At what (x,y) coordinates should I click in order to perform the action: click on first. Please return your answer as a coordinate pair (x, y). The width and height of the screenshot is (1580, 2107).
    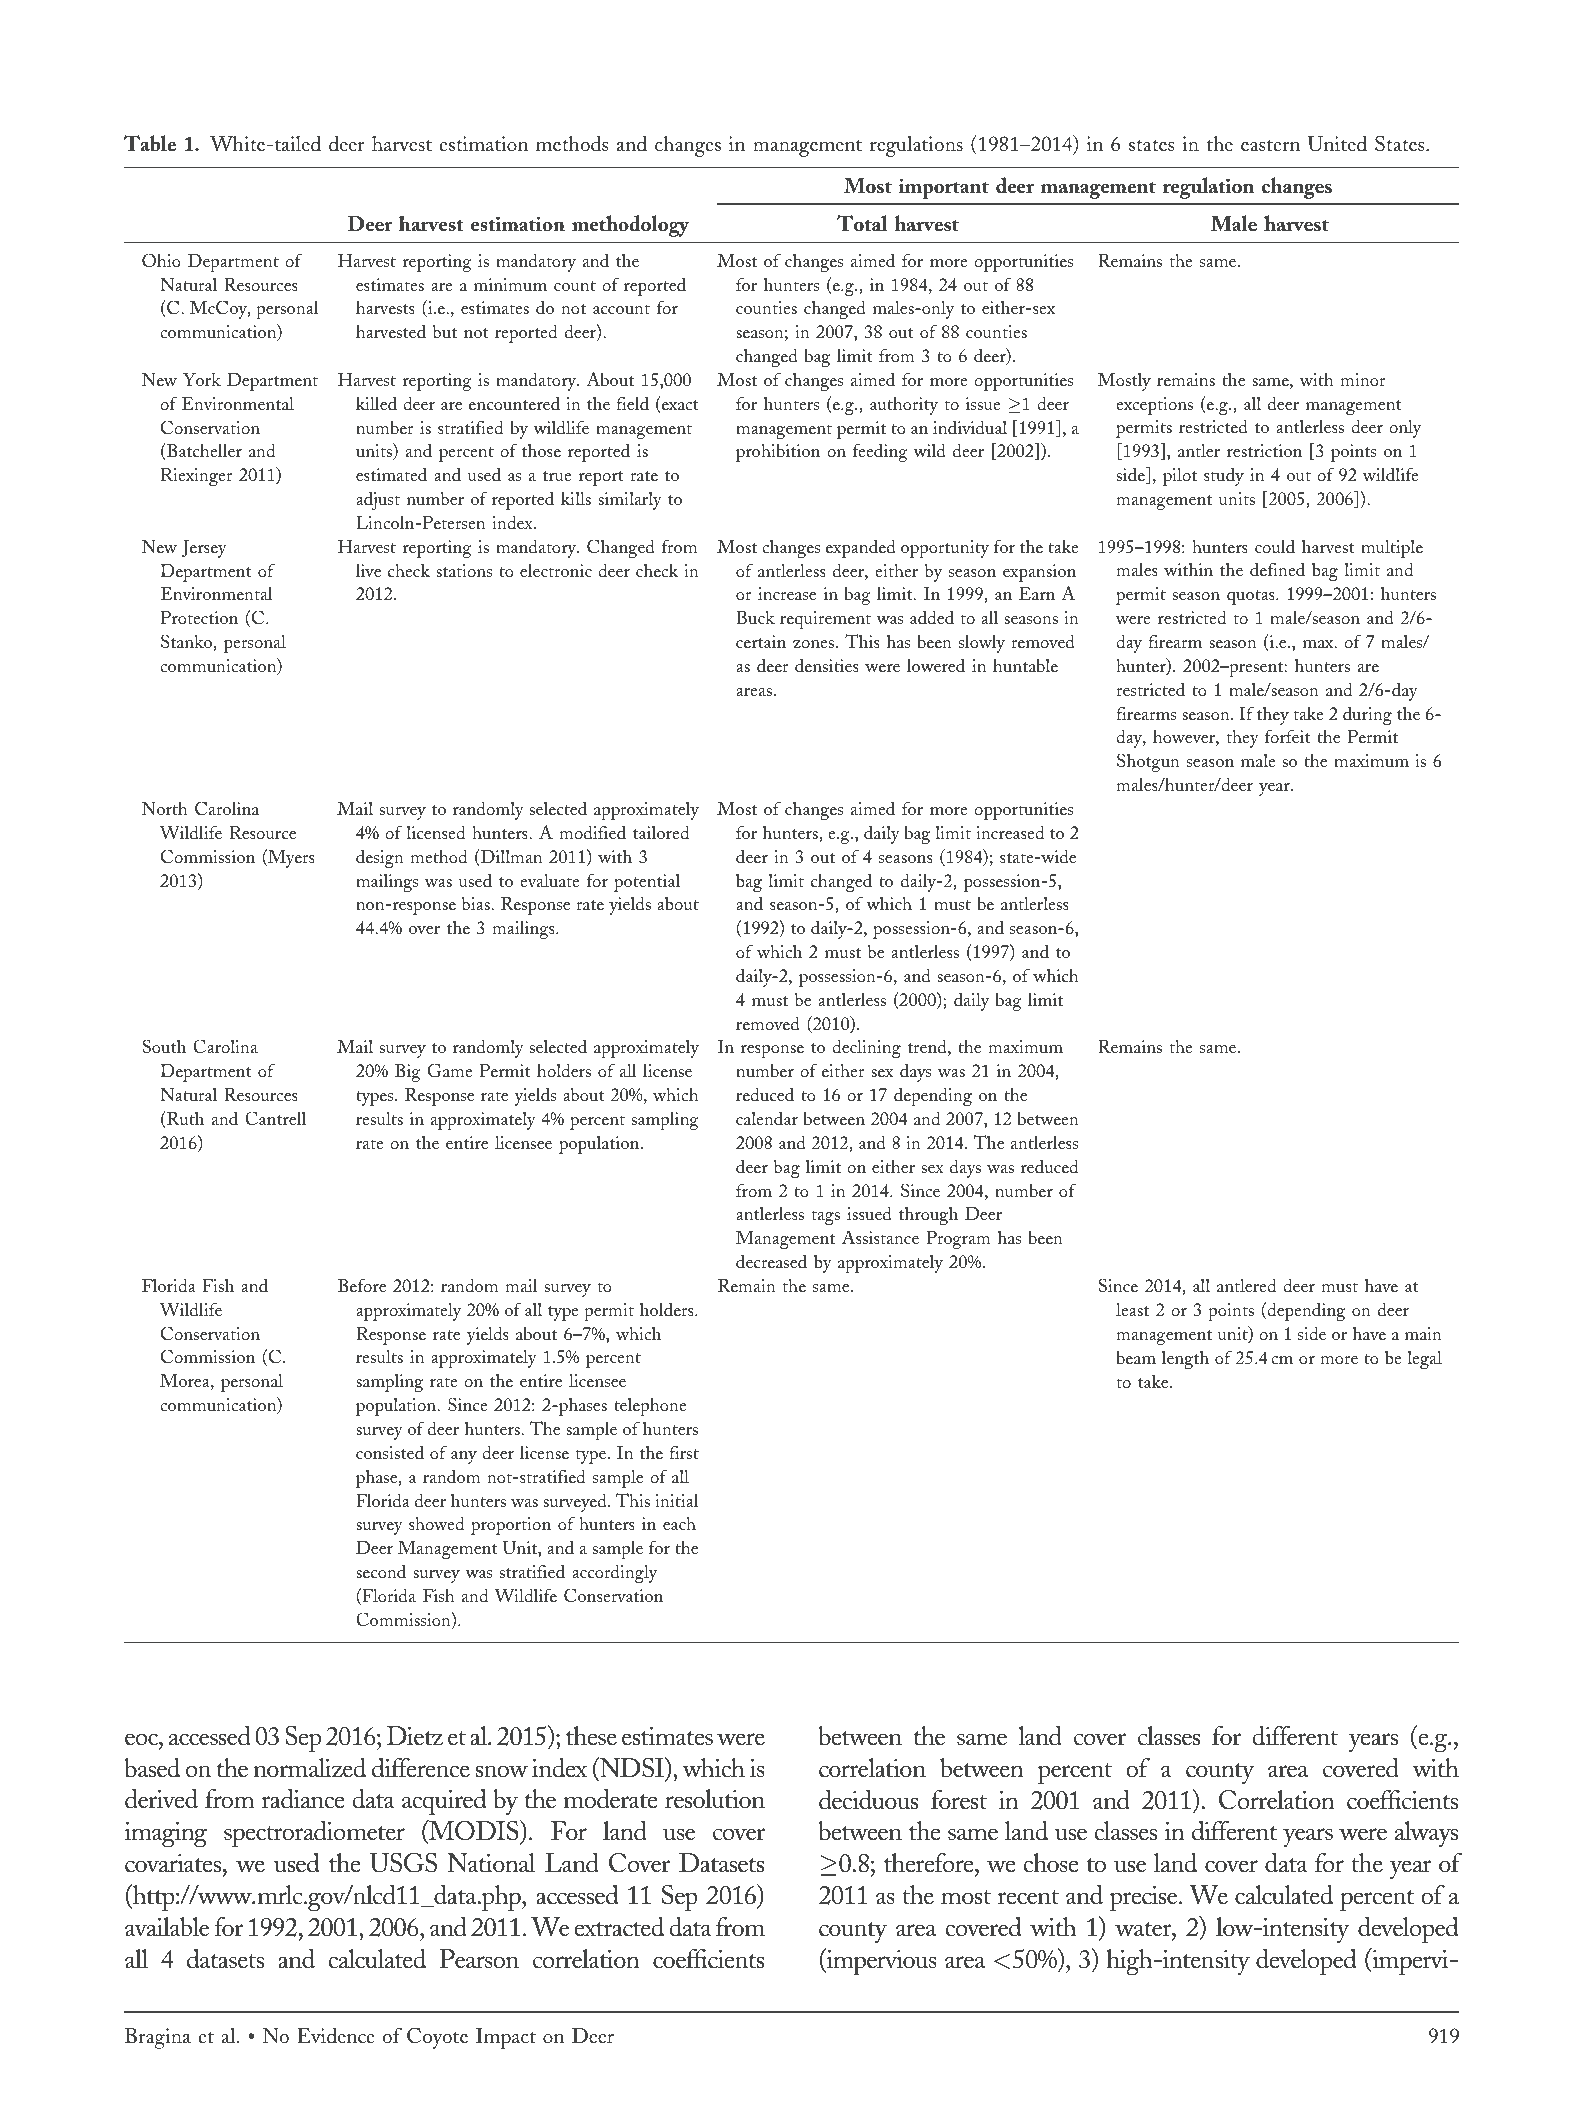
    Looking at the image, I should click on (684, 1452).
